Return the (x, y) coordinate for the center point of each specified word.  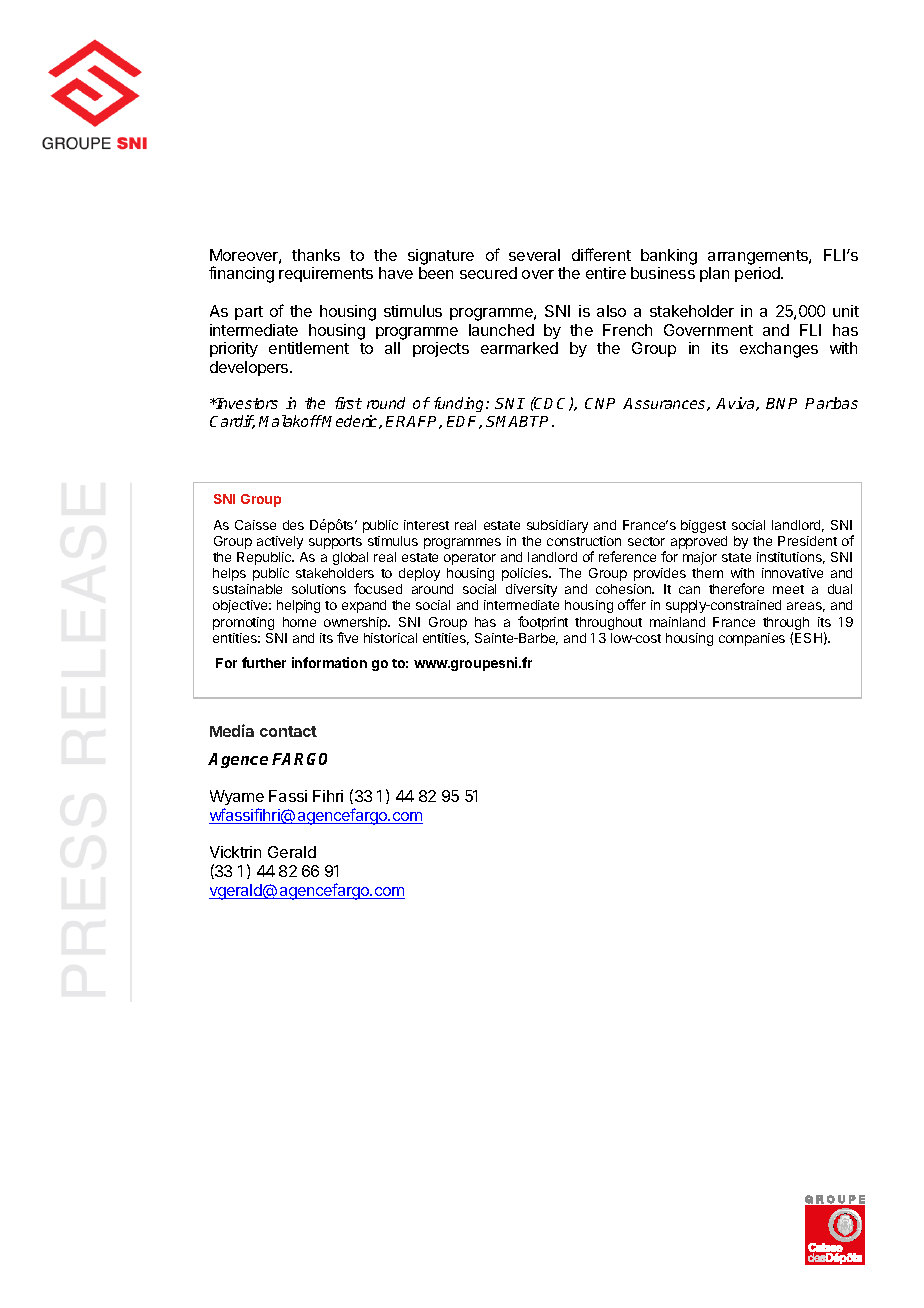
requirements (326, 274)
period (758, 274)
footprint (543, 623)
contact (288, 731)
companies (752, 639)
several (534, 255)
